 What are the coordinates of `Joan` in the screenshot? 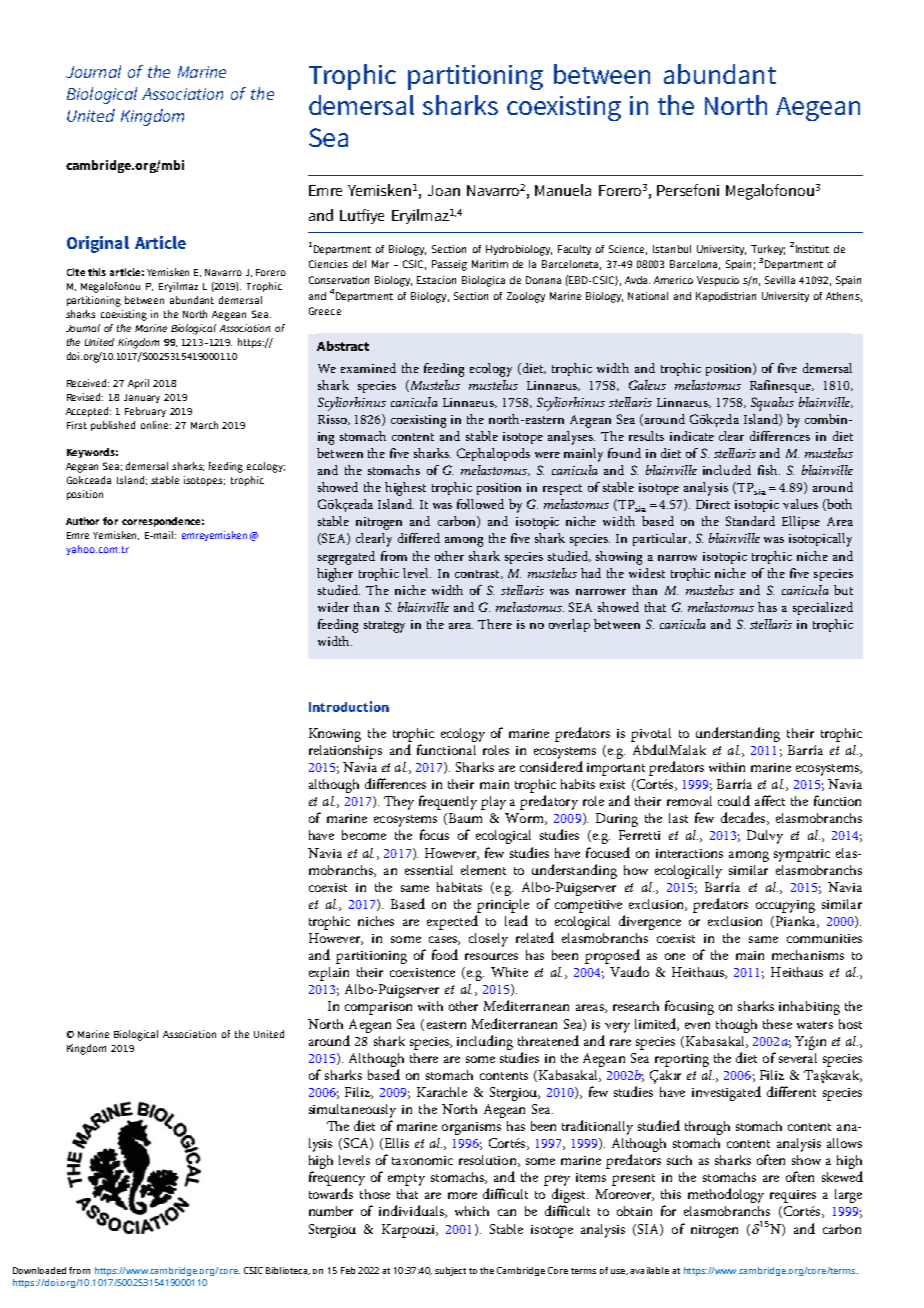 It's located at (444, 190).
